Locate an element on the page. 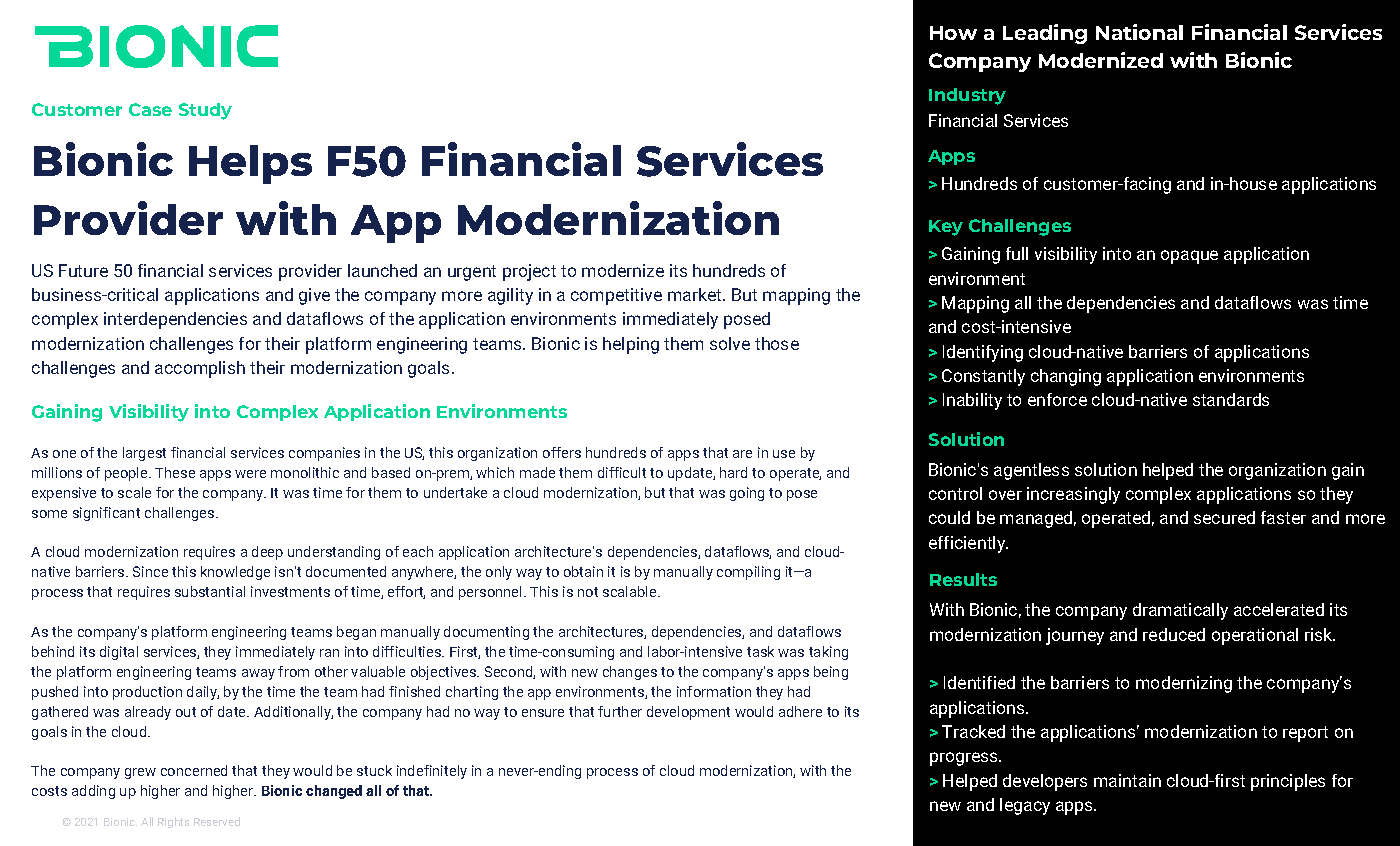  standards is located at coordinates (1231, 399).
